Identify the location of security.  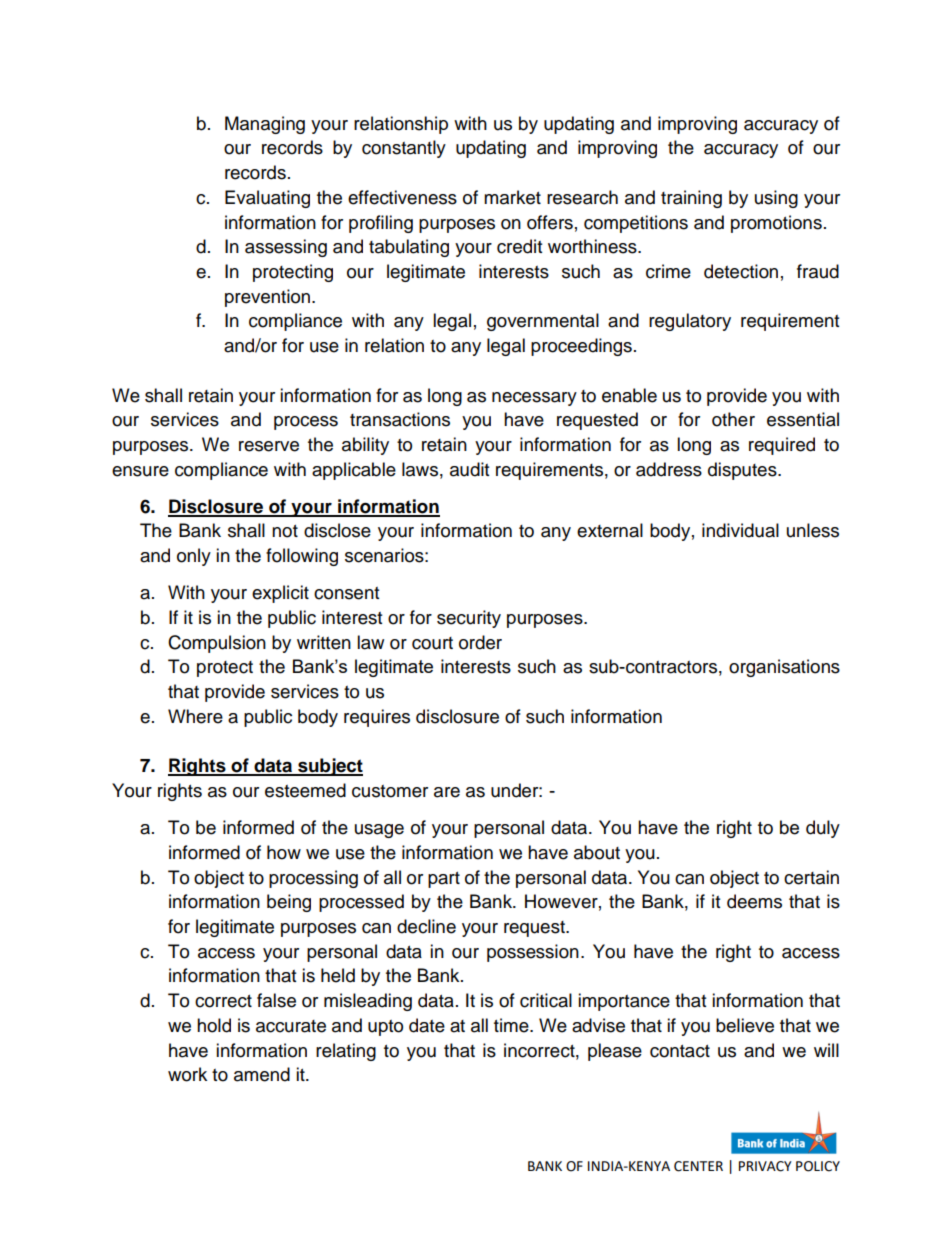
(469, 619).
